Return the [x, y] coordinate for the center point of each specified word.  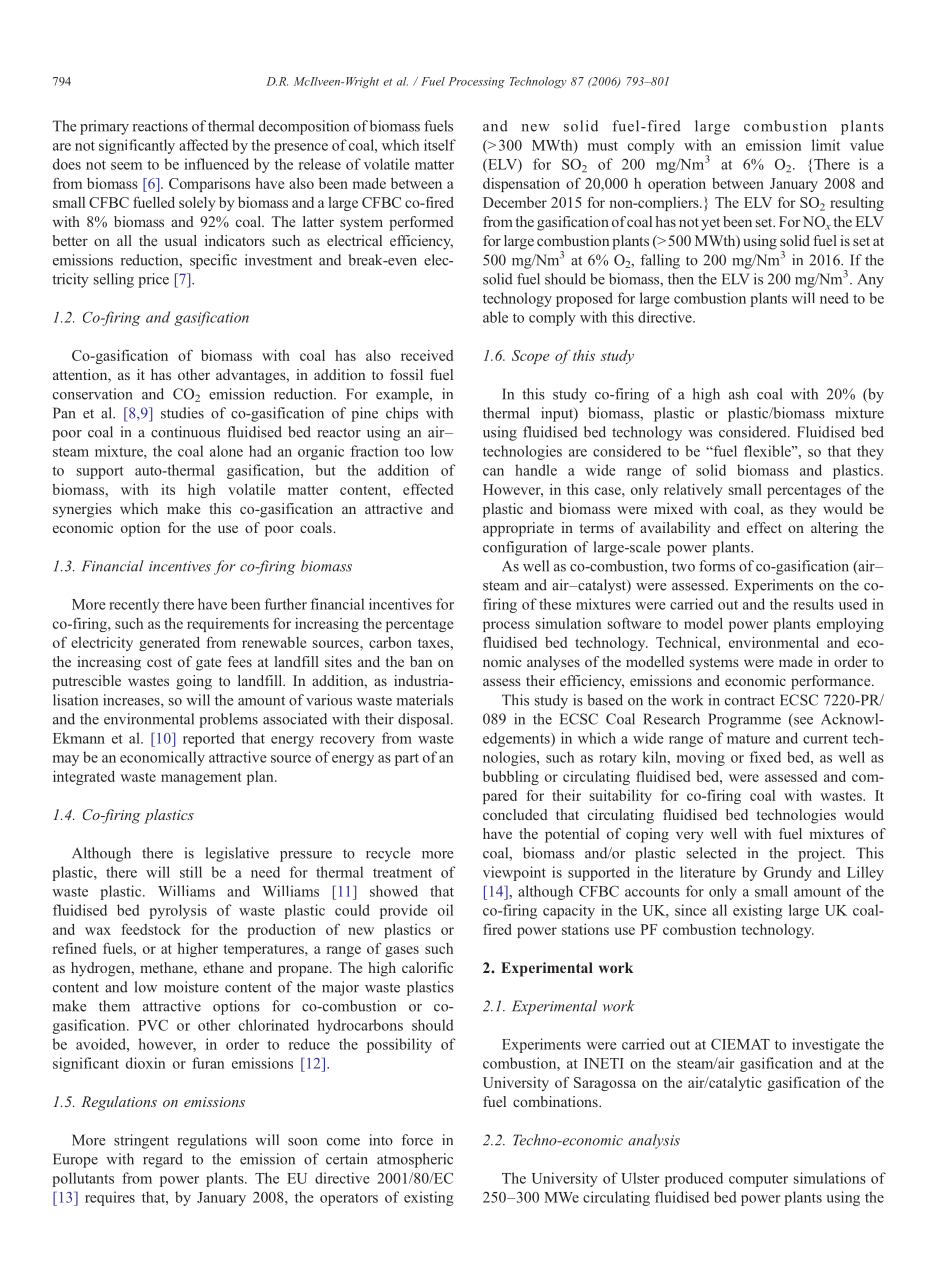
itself [440, 145]
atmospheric [415, 1160]
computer [758, 1180]
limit [826, 145]
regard [163, 1160]
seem [126, 166]
